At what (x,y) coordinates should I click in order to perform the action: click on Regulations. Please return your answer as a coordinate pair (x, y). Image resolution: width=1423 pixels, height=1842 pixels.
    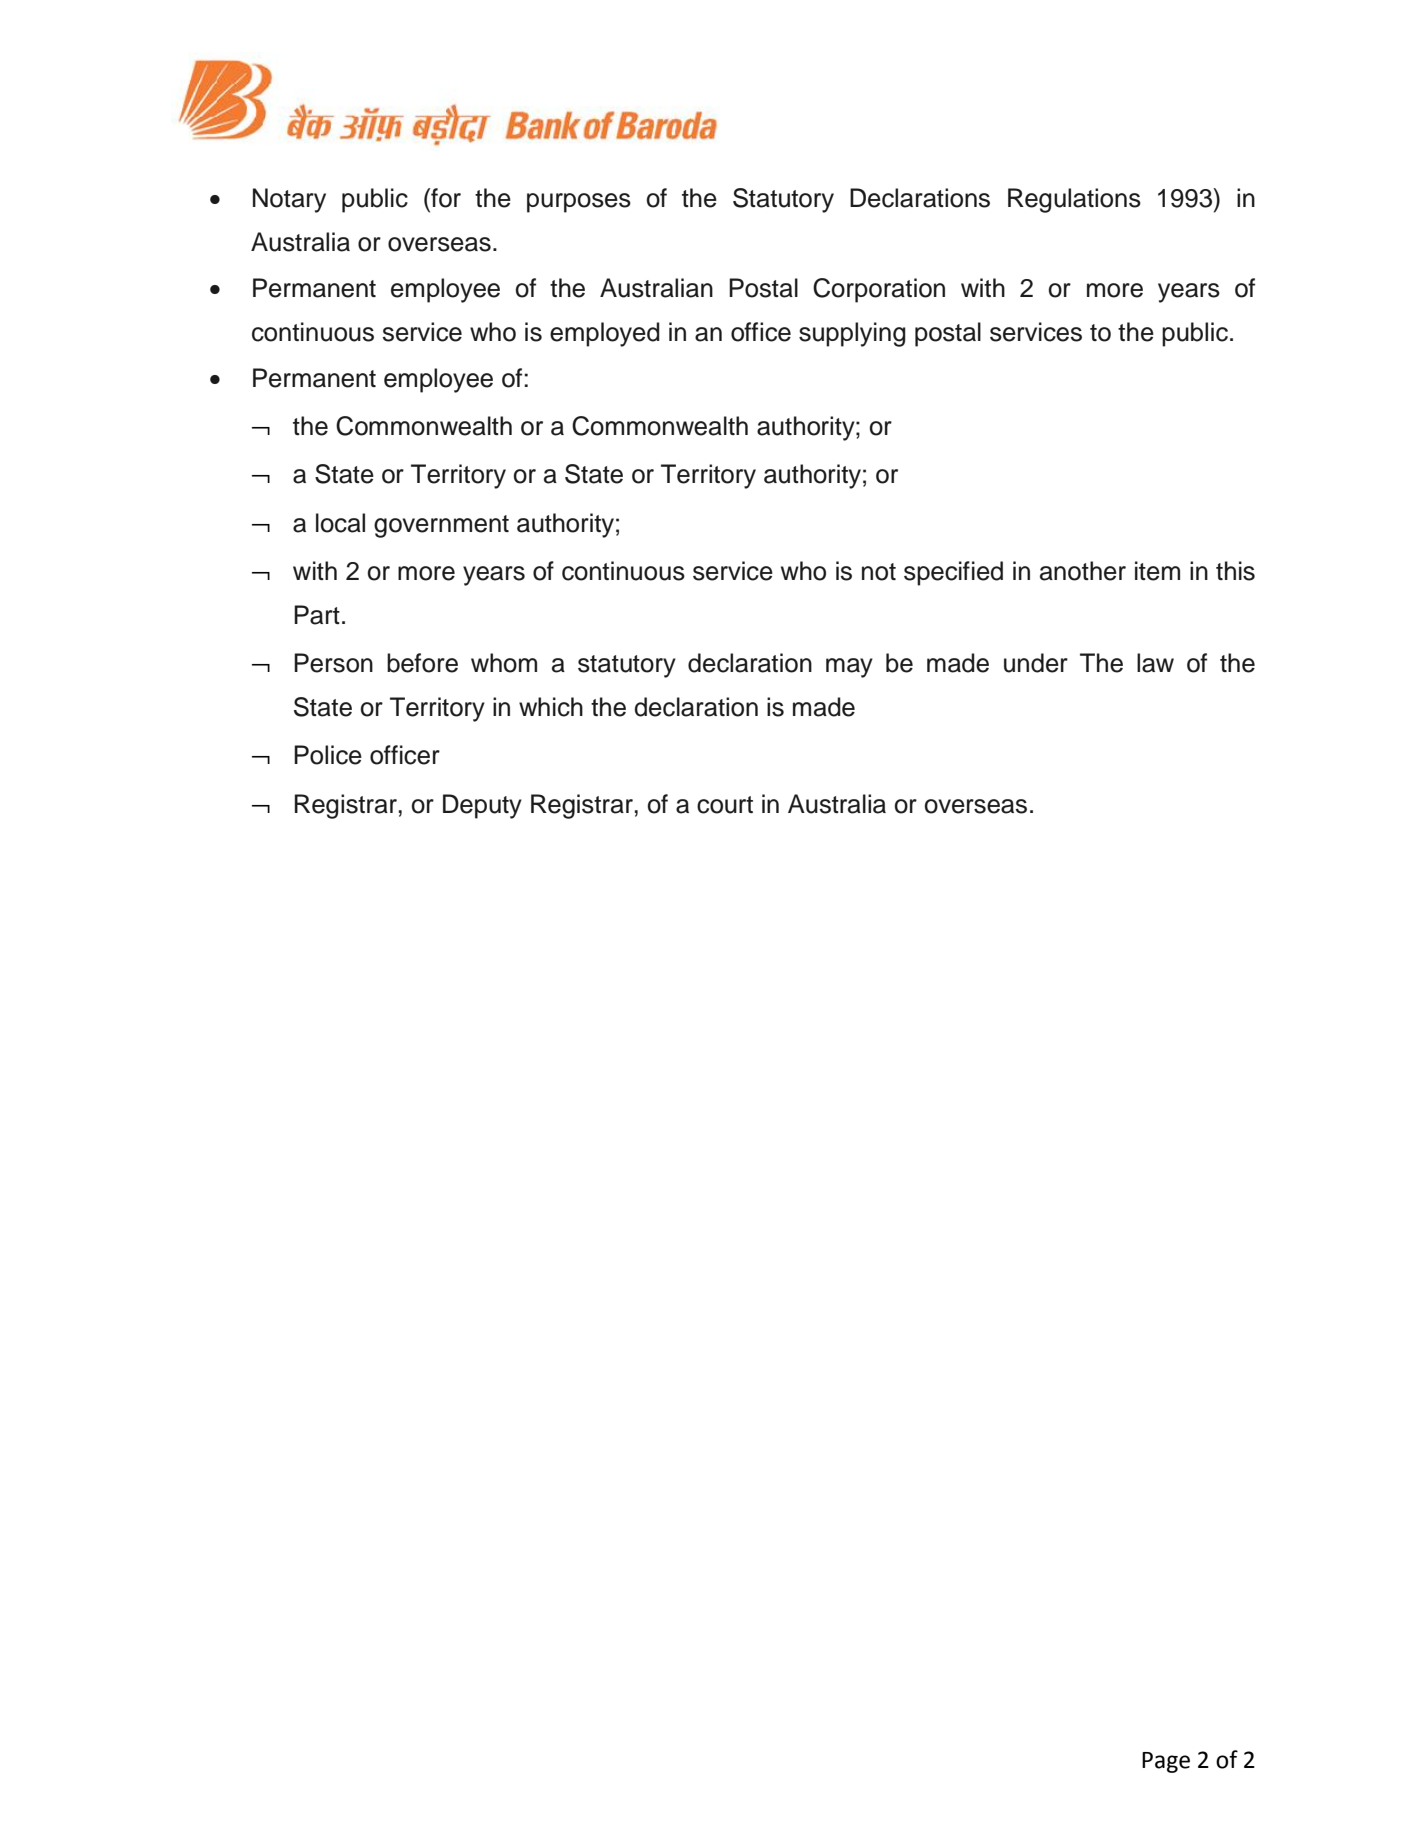
    Looking at the image, I should click on (1074, 200).
